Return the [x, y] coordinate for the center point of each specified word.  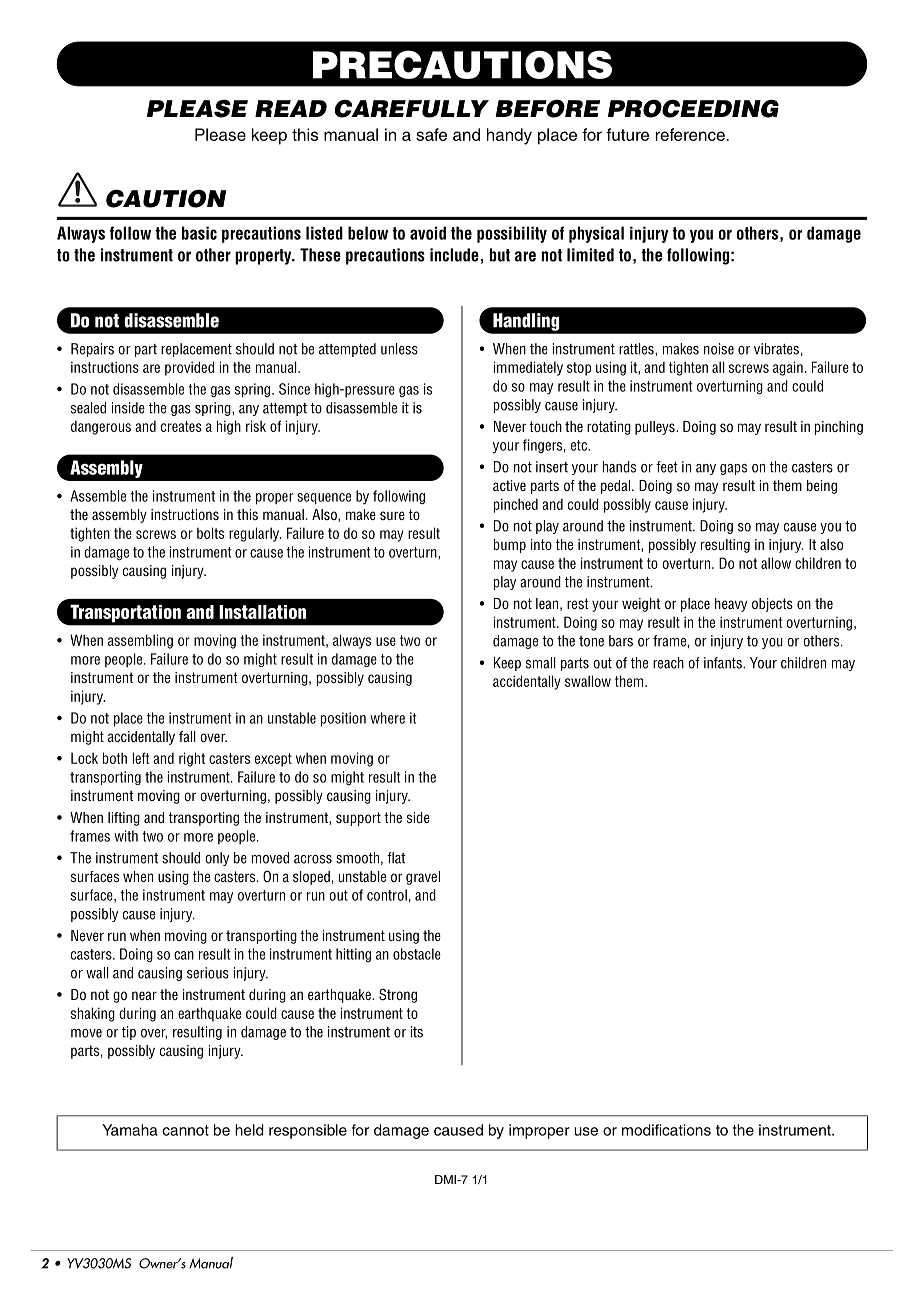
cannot [185, 1130]
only [217, 859]
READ [291, 108]
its [417, 1032]
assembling [140, 641]
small [541, 663]
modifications [666, 1130]
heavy [731, 605]
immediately [528, 368]
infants [724, 663]
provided [189, 368]
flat [396, 858]
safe [431, 134]
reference [691, 134]
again [788, 368]
